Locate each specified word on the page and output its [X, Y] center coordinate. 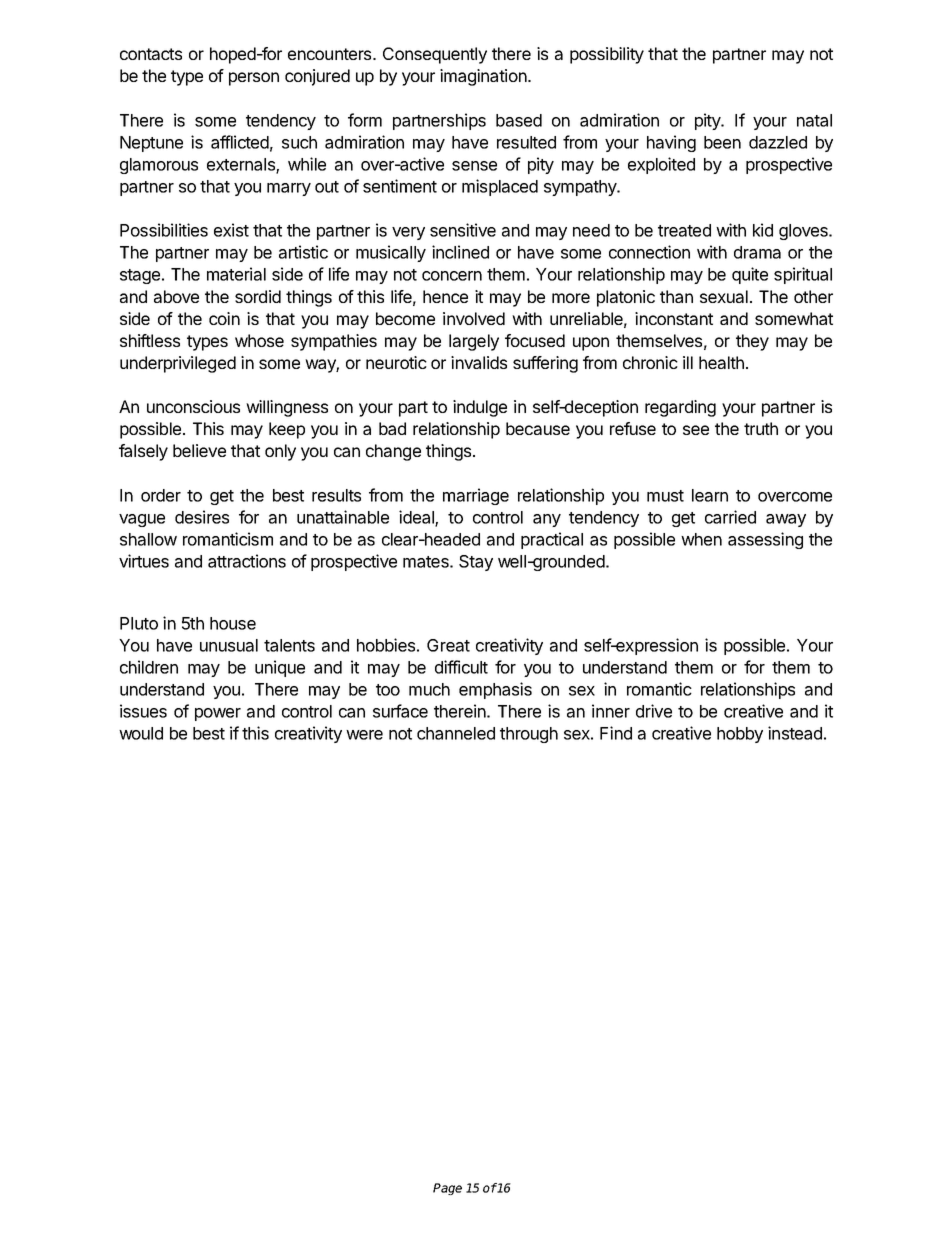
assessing [765, 540]
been [722, 142]
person [254, 79]
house [233, 623]
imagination [483, 77]
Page [447, 1189]
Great [448, 645]
